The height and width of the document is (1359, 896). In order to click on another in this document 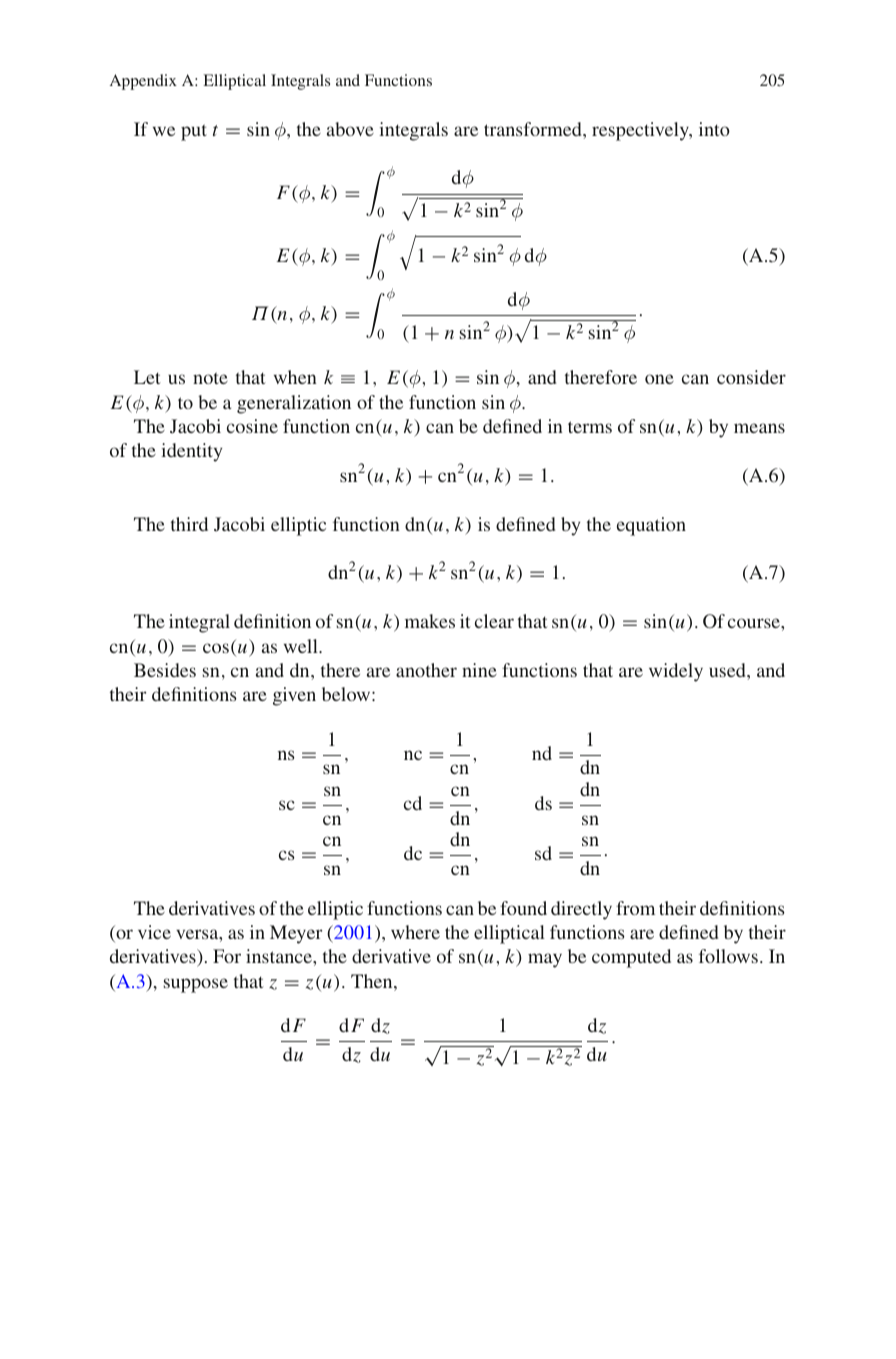, I will do `click(426, 670)`.
